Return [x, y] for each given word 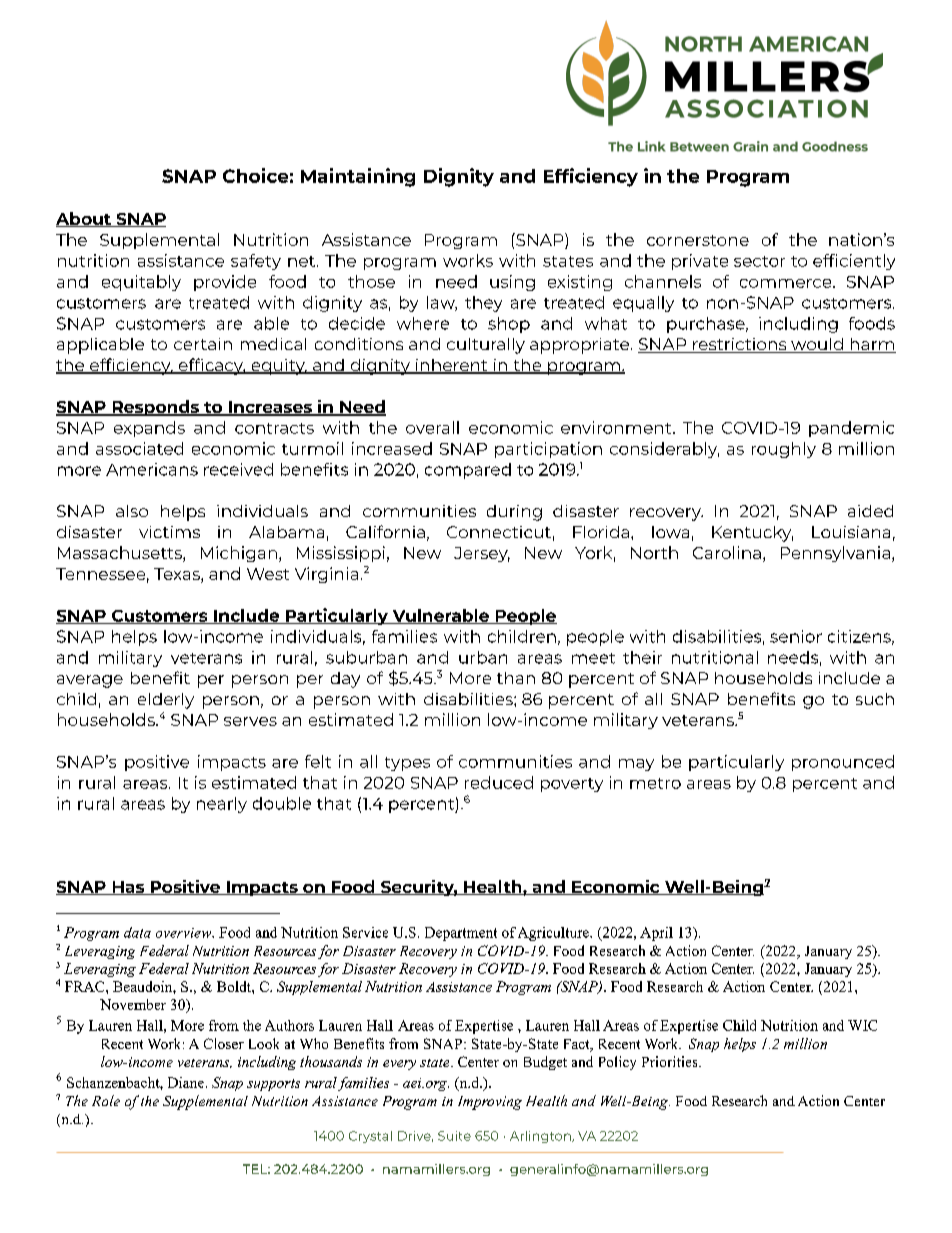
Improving [490, 1103]
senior [796, 636]
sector [759, 261]
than [516, 678]
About [84, 219]
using [512, 283]
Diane [186, 1082]
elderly [166, 701]
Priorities [671, 1061]
